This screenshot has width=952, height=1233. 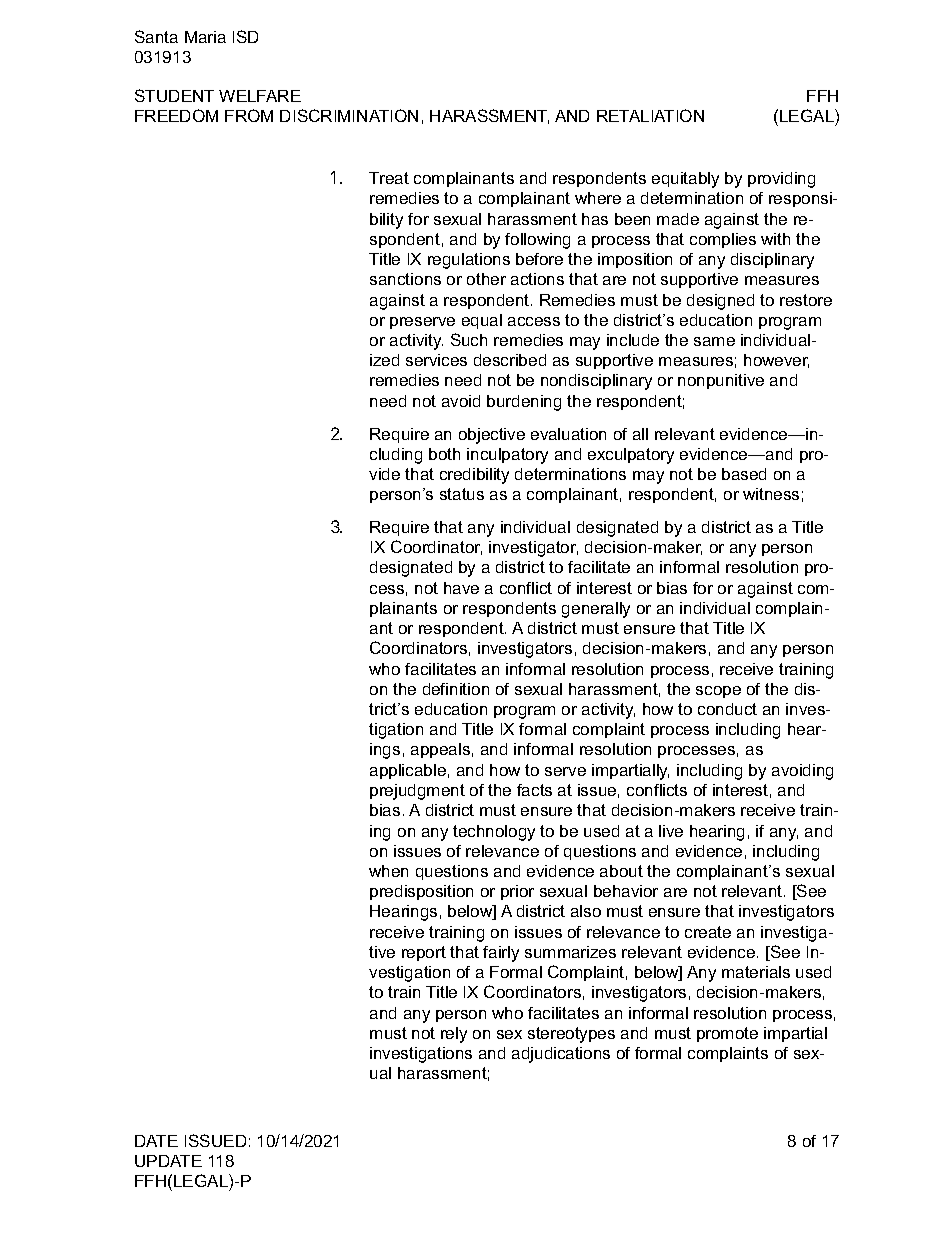 I want to click on rely, so click(x=454, y=1035).
